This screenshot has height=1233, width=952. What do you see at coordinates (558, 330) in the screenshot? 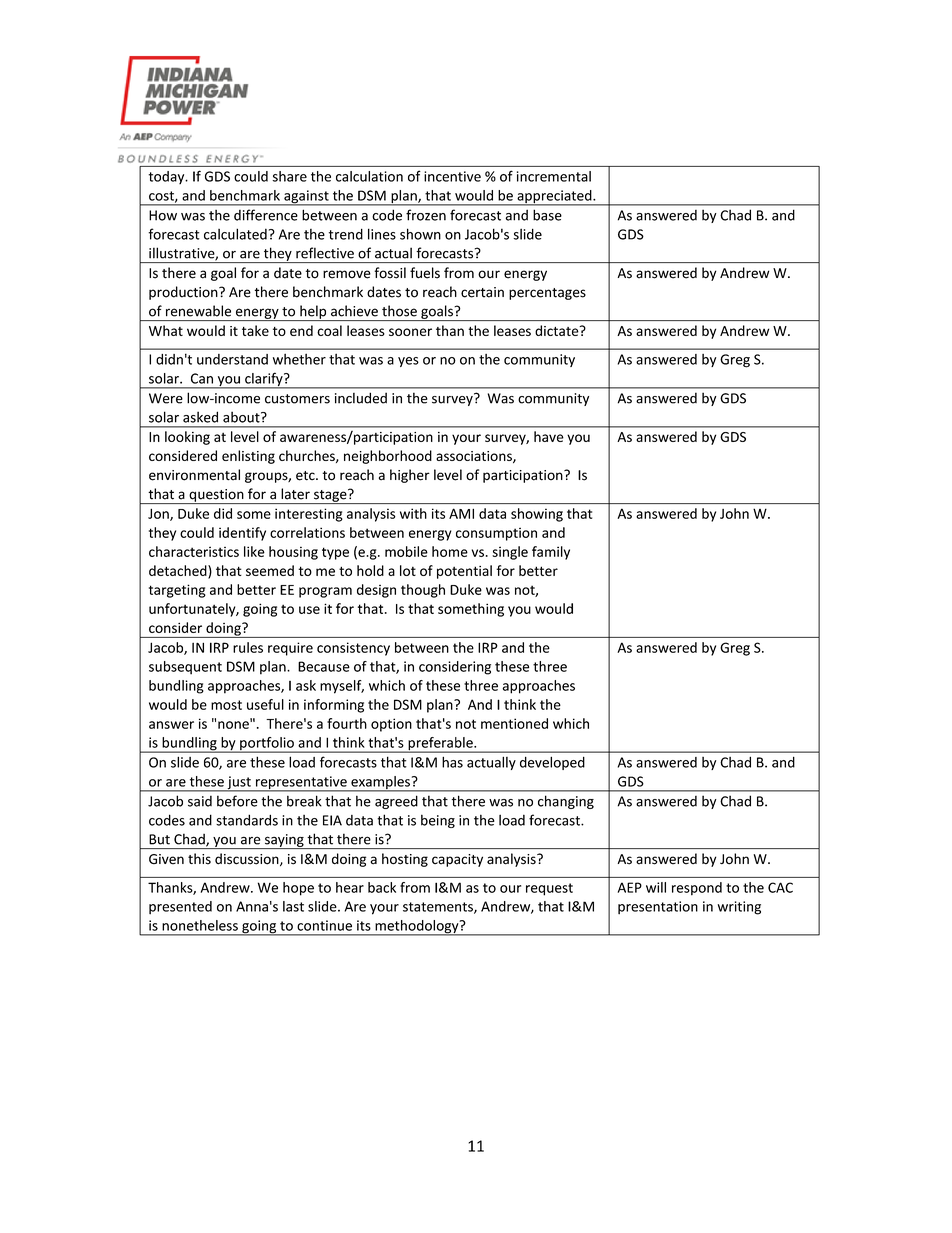
I see `dictate` at bounding box center [558, 330].
